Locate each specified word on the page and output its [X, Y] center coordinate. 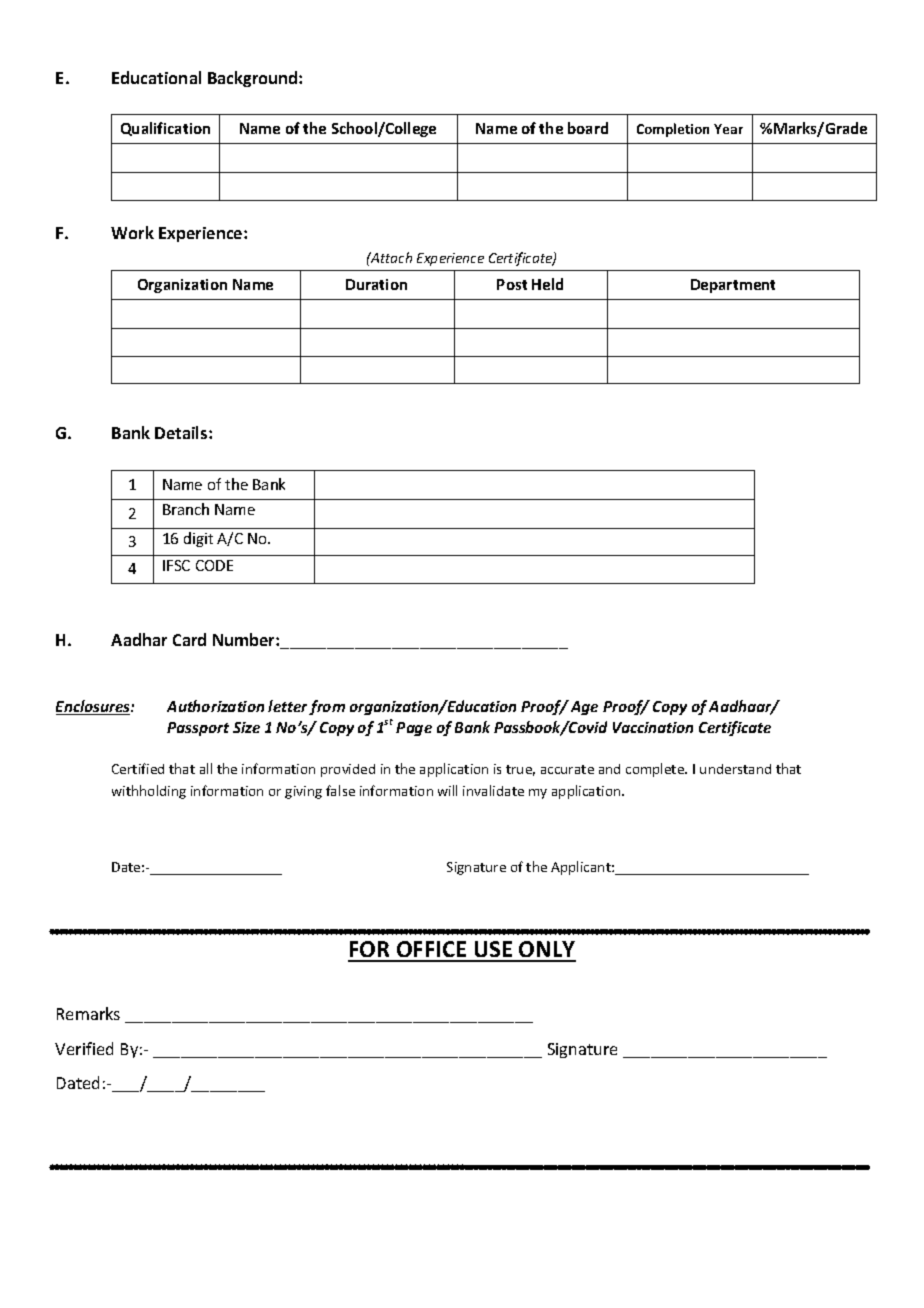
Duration [376, 284]
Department [733, 286]
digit [198, 539]
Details [182, 432]
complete [656, 770]
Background [254, 79]
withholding [149, 792]
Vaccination [653, 727]
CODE [214, 565]
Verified [84, 1048]
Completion [673, 130]
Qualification [165, 129]
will [447, 790]
